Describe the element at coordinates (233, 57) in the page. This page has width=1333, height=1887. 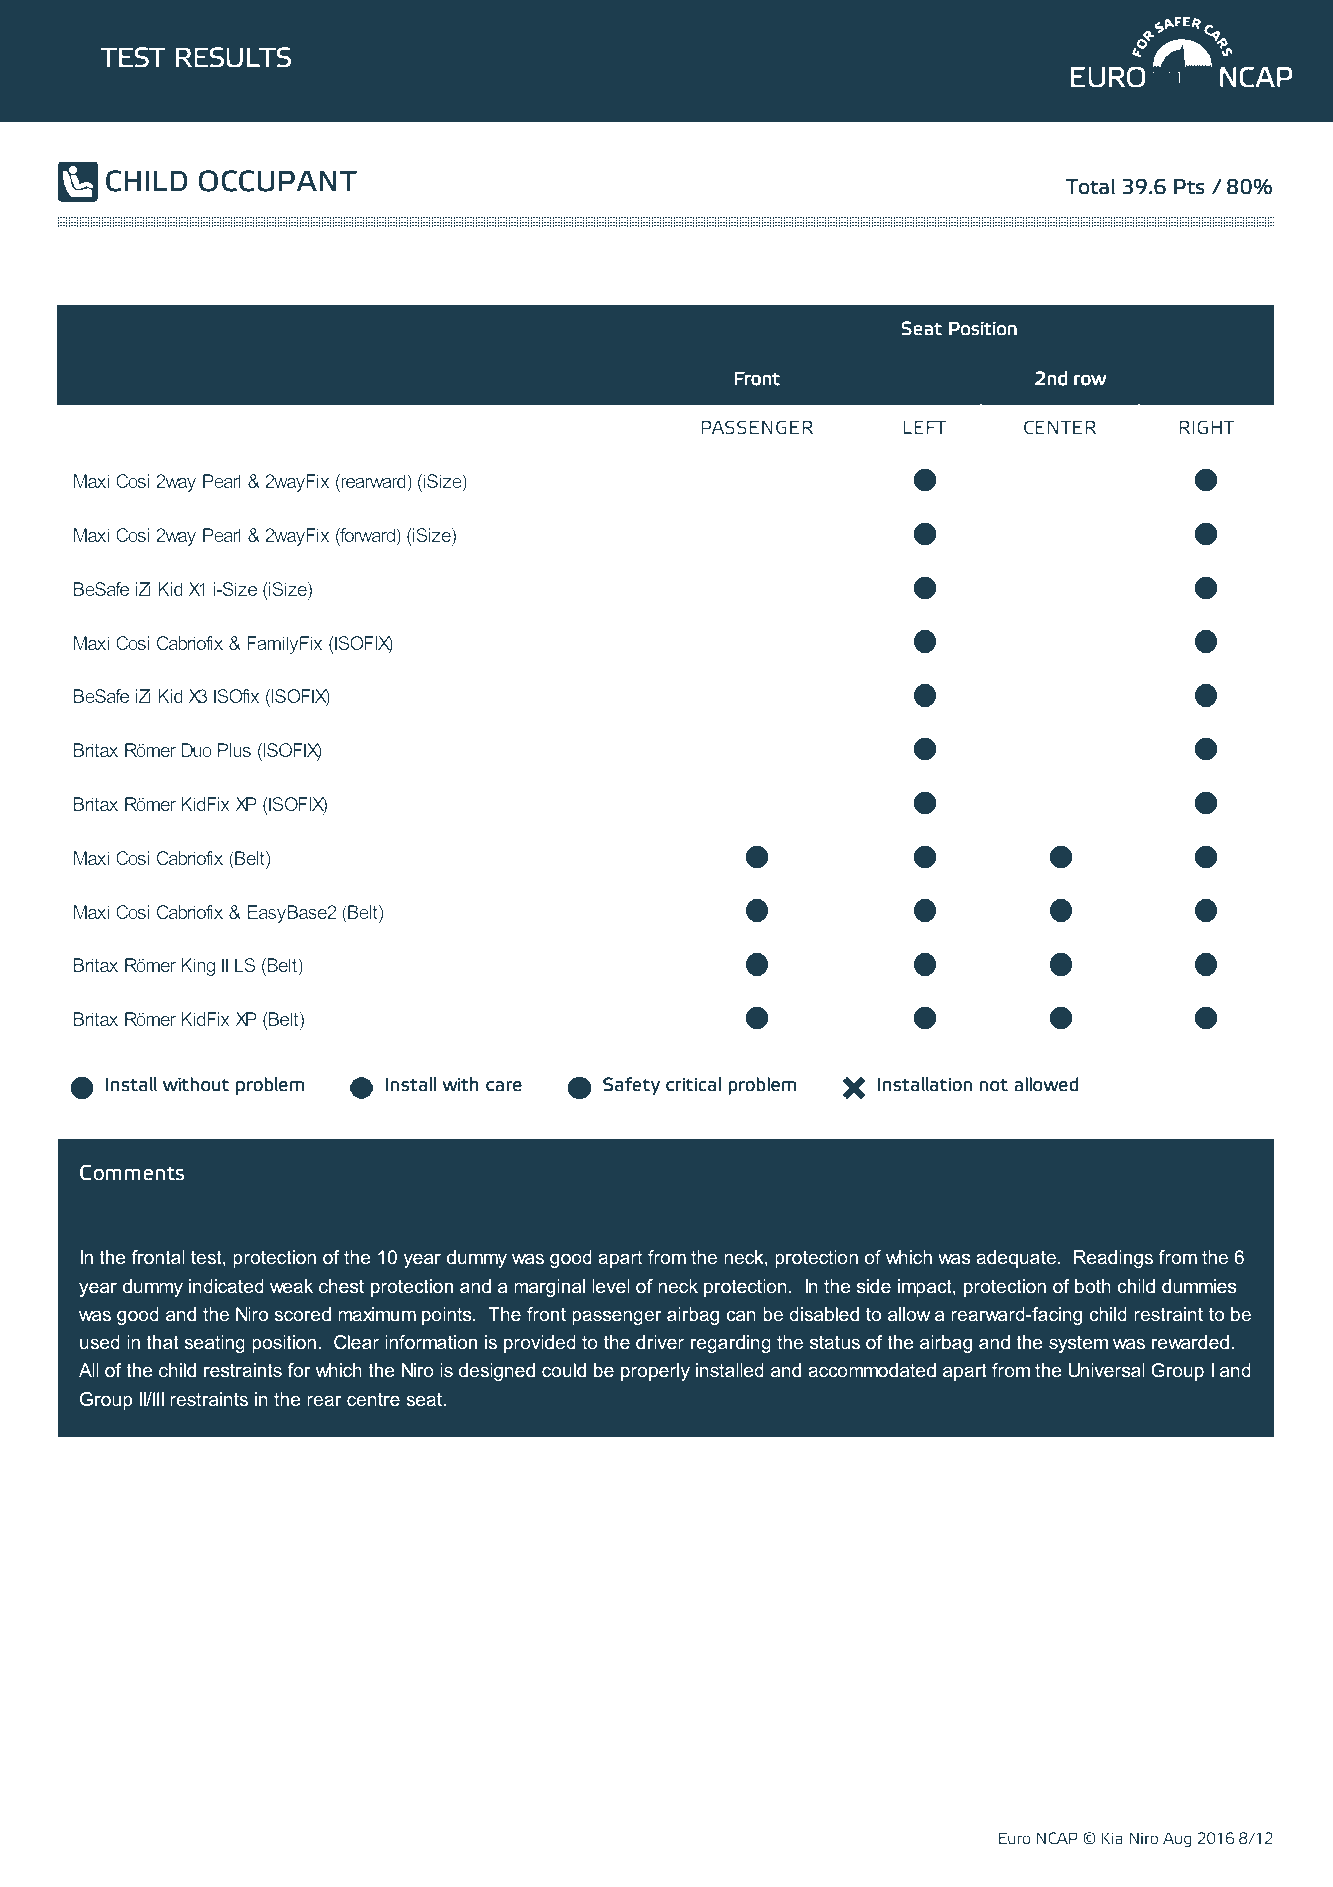
I see `RESULTS` at that location.
